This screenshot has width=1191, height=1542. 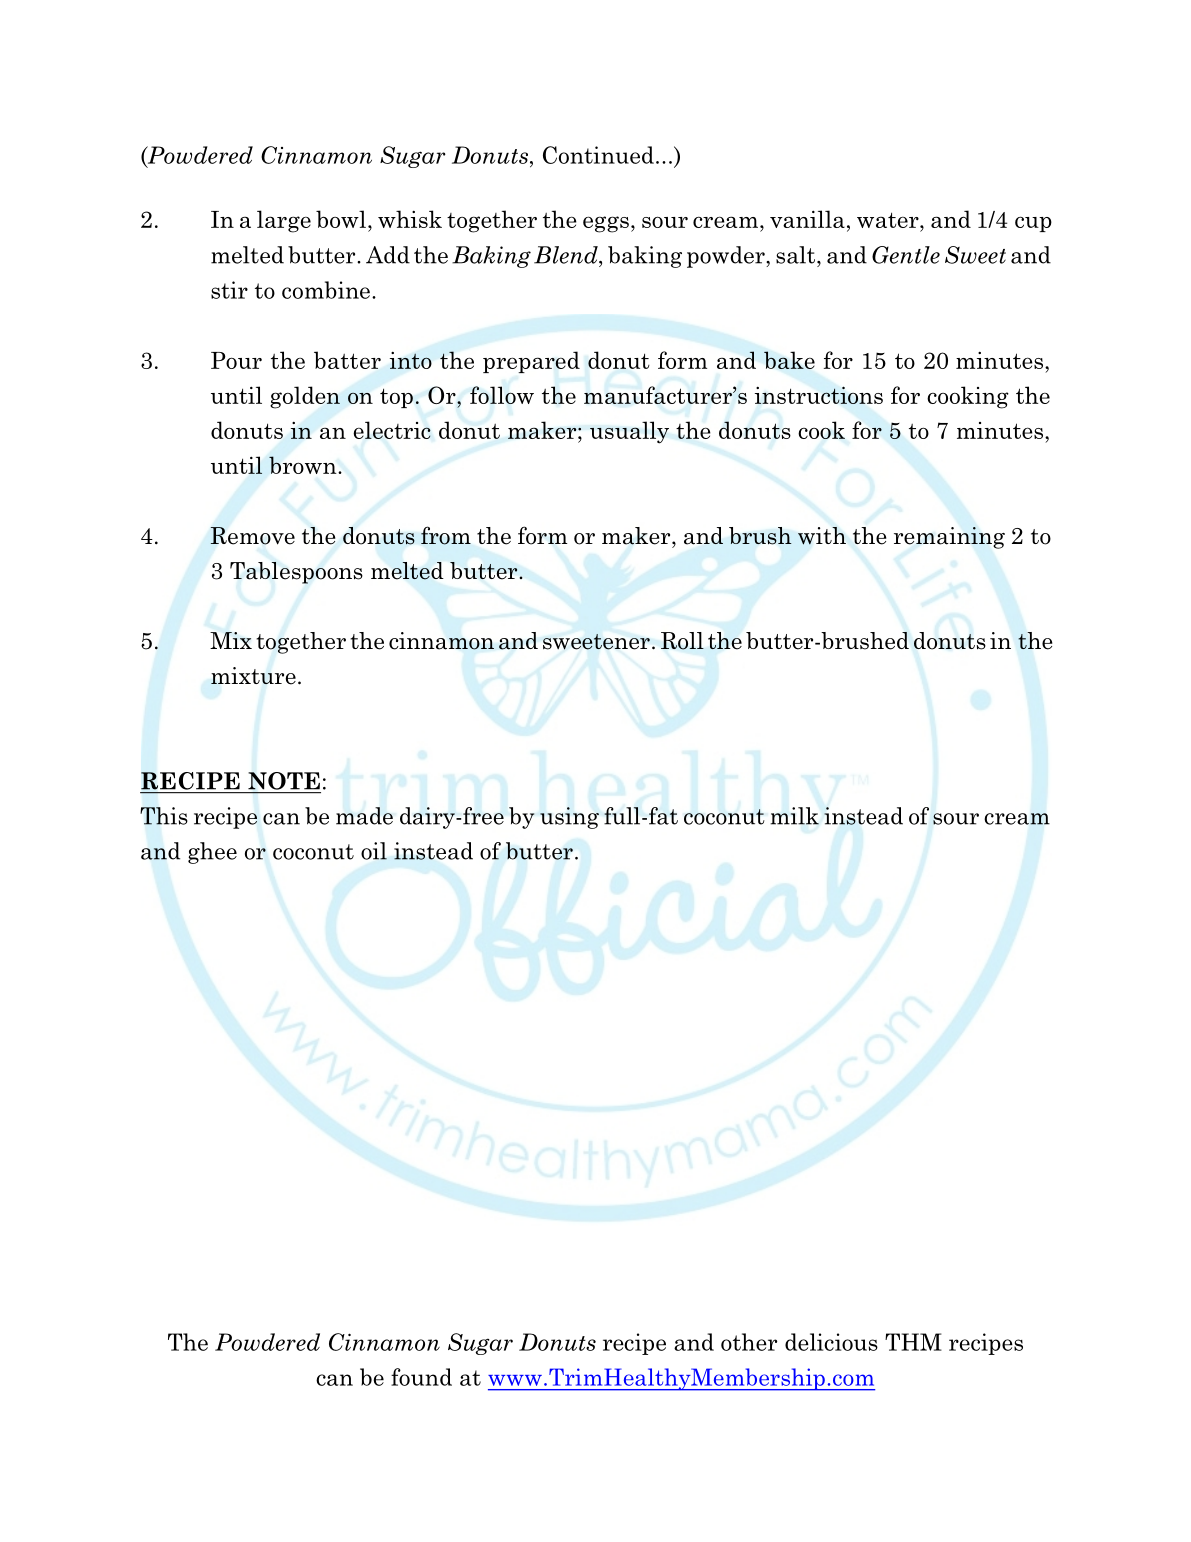 I want to click on found, so click(x=421, y=1377).
